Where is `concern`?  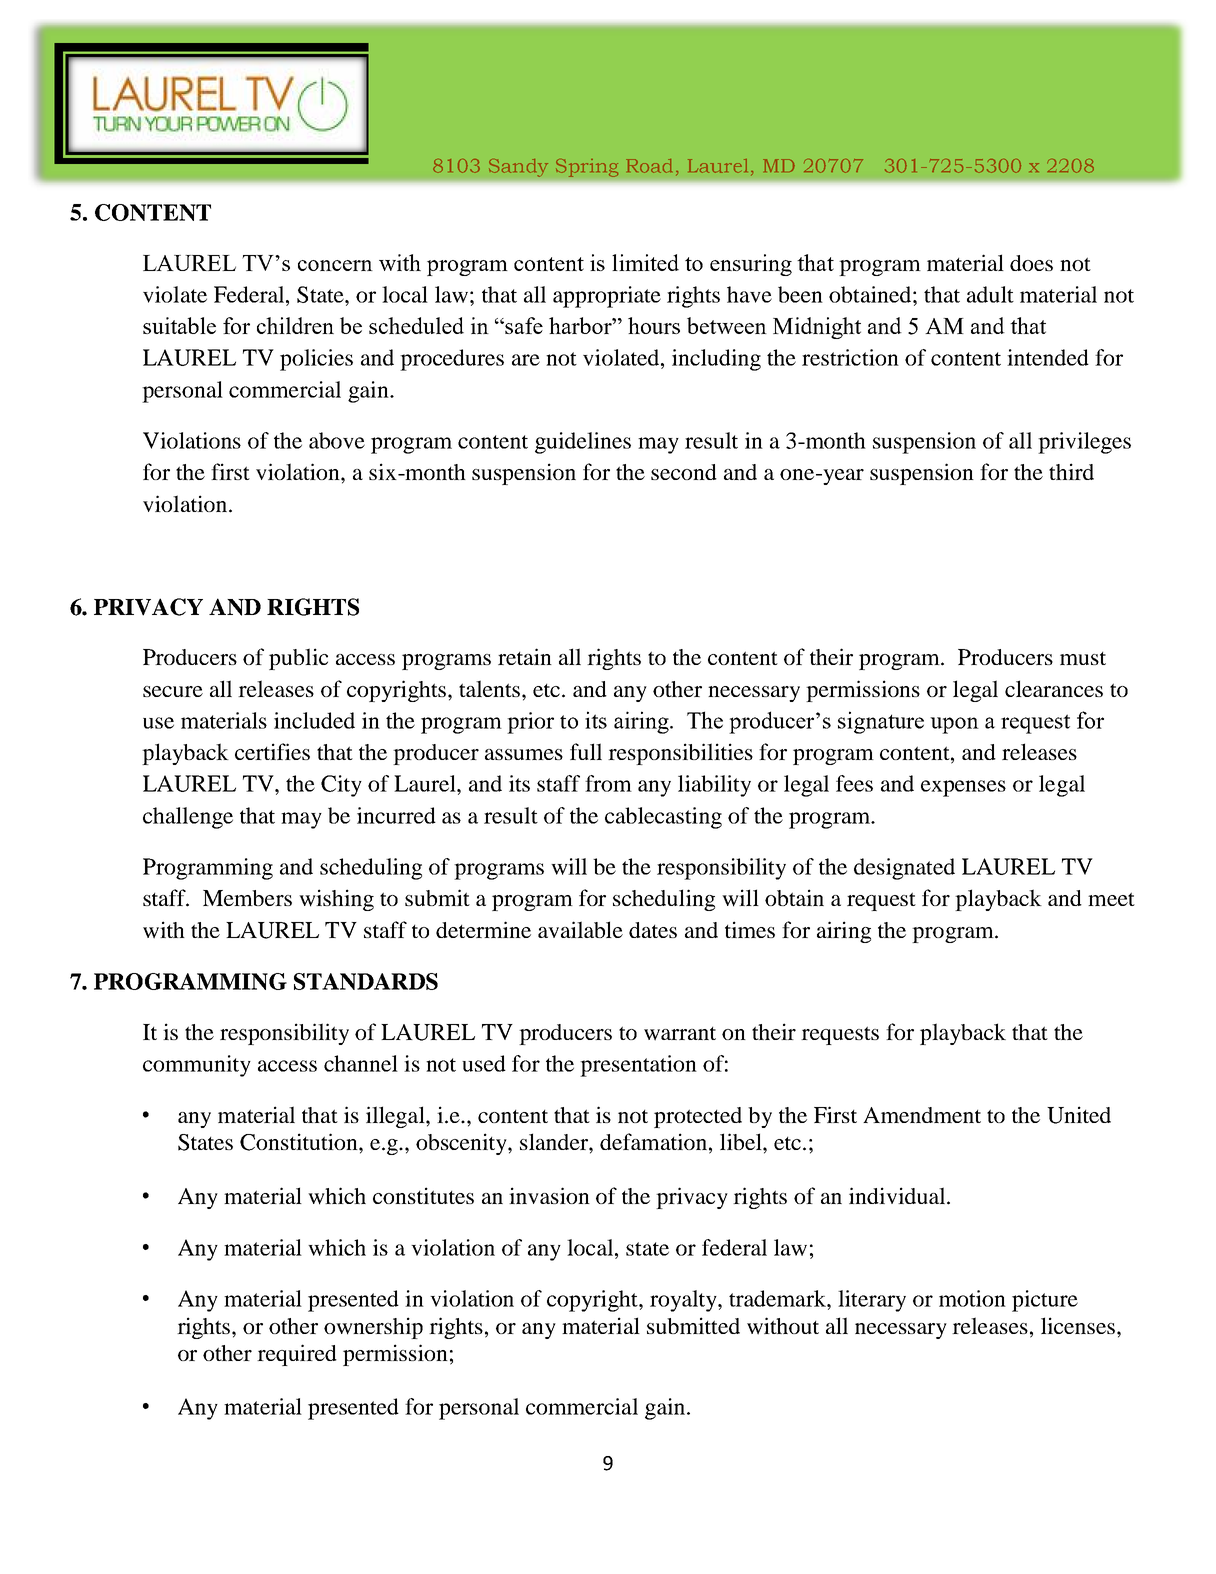
concern is located at coordinates (335, 265).
